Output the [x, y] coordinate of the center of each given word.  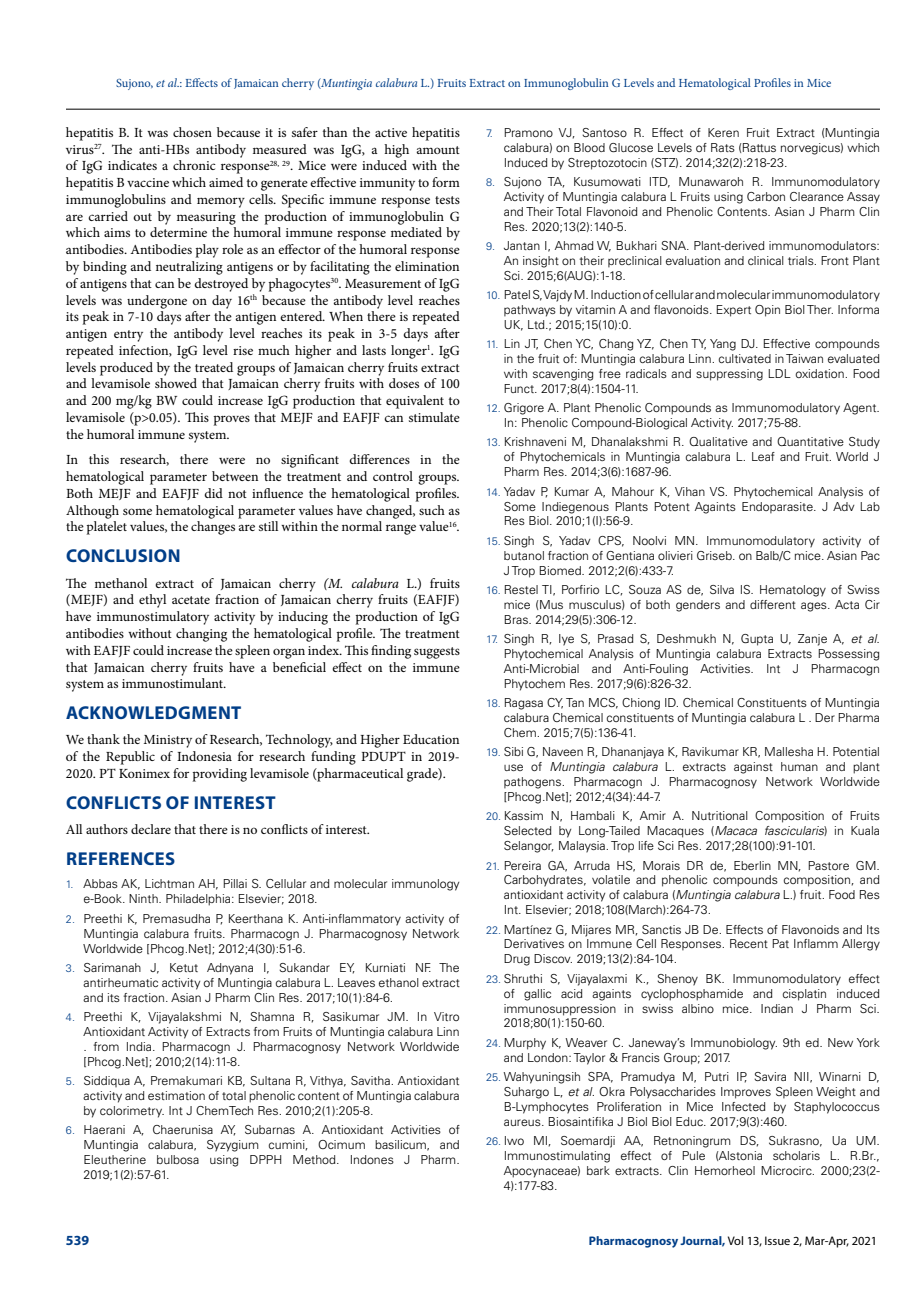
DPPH [265, 1159]
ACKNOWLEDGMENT [153, 712]
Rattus [759, 147]
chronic [194, 165]
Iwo [514, 1140]
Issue [777, 1240]
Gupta [757, 640]
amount [438, 150]
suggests [437, 653]
